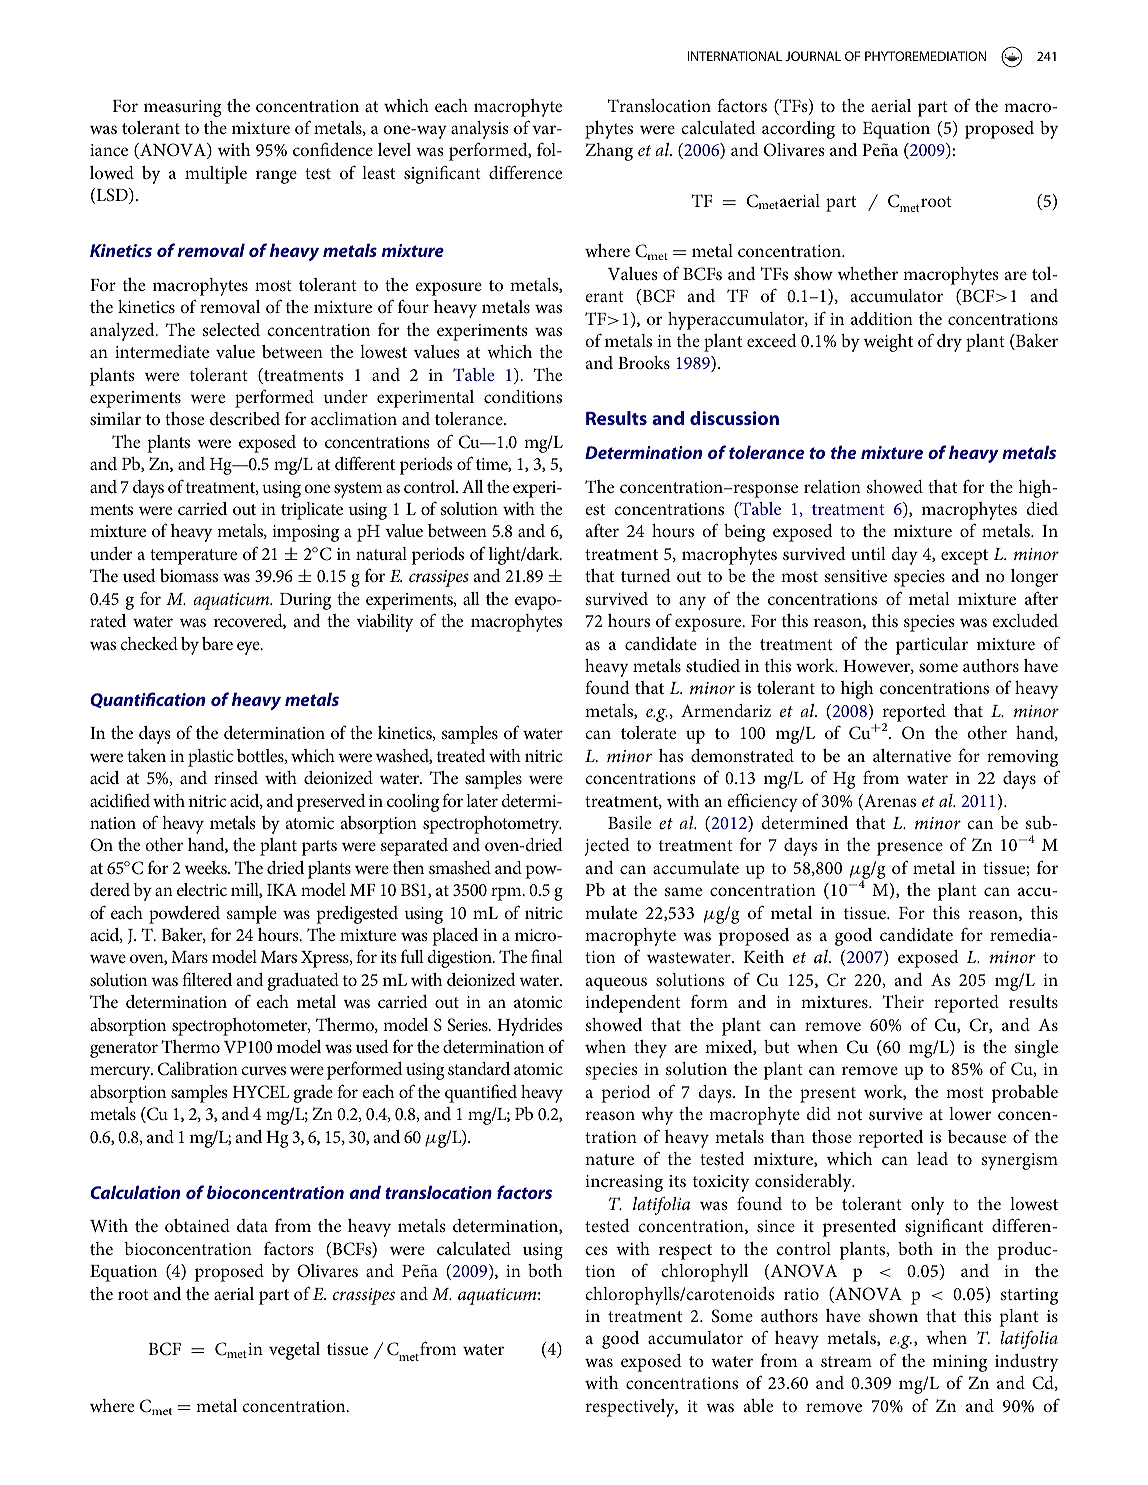 The height and width of the document is (1485, 1148). I want to click on mining, so click(960, 1363).
